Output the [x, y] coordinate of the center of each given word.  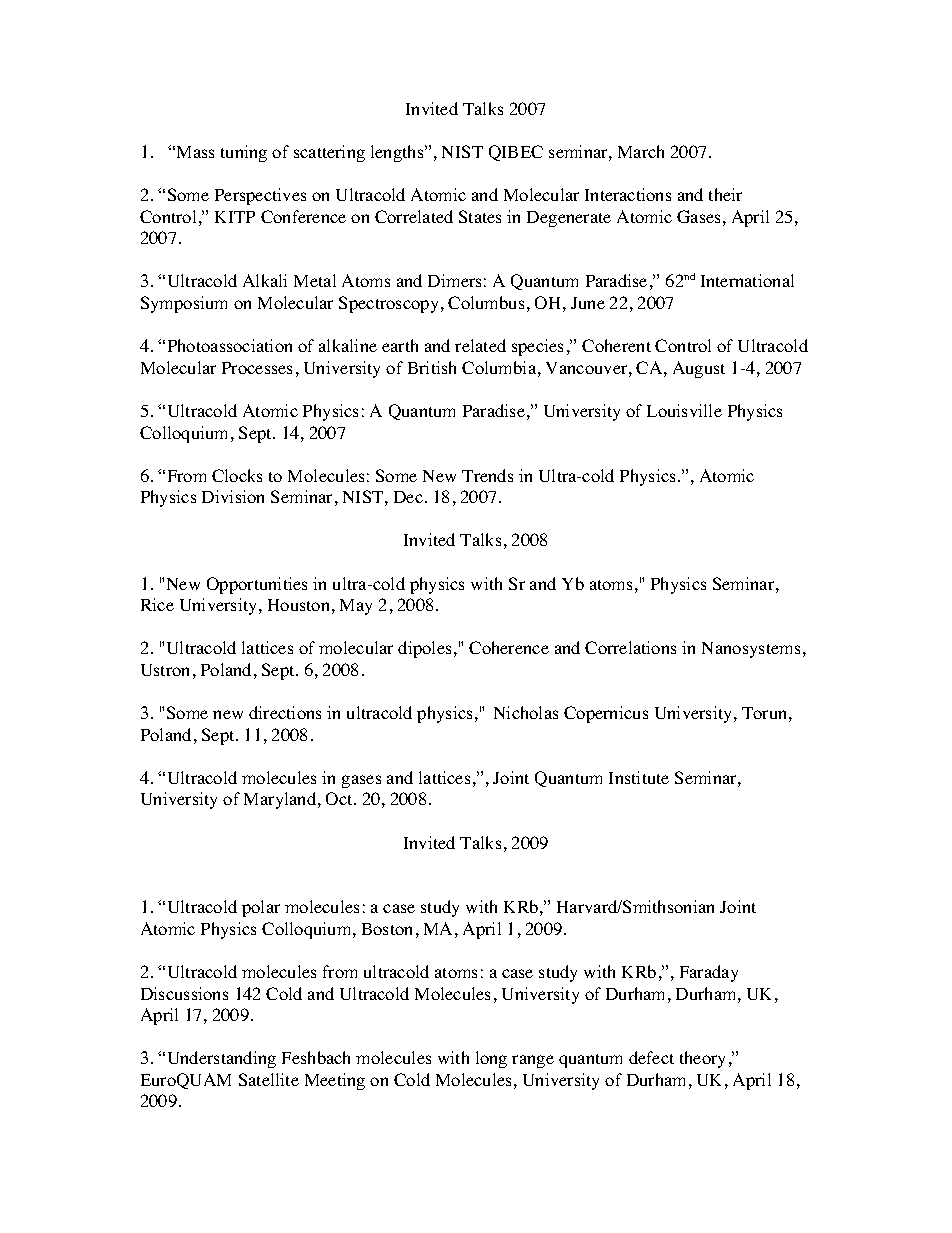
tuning [244, 153]
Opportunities [257, 585]
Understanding [222, 1059]
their [725, 194]
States [480, 216]
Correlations [630, 647]
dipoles [424, 649]
